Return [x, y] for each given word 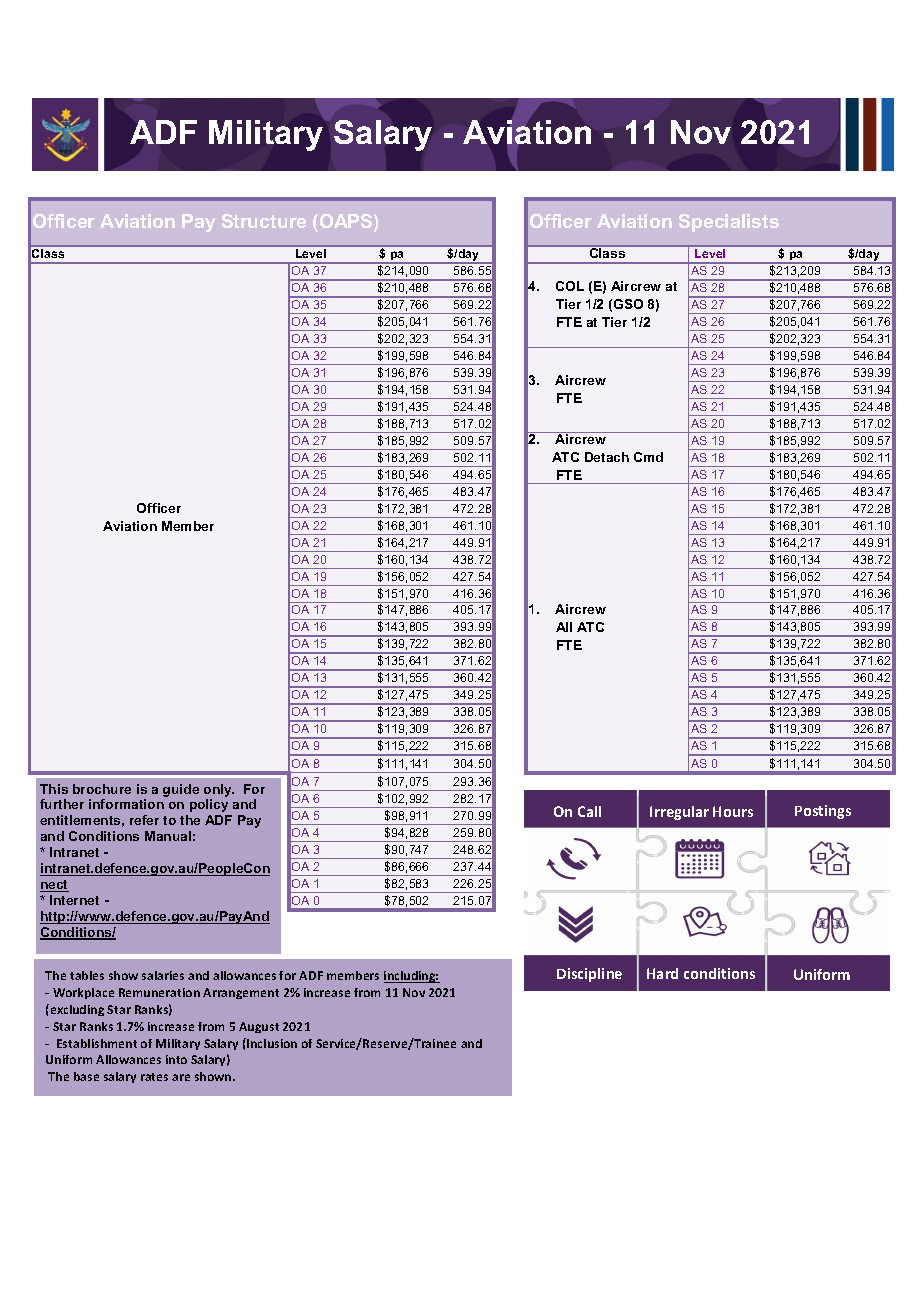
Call [589, 811]
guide [181, 790]
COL [570, 286]
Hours [733, 811]
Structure [264, 221]
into [176, 1059]
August [259, 1027]
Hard [662, 973]
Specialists [729, 223]
